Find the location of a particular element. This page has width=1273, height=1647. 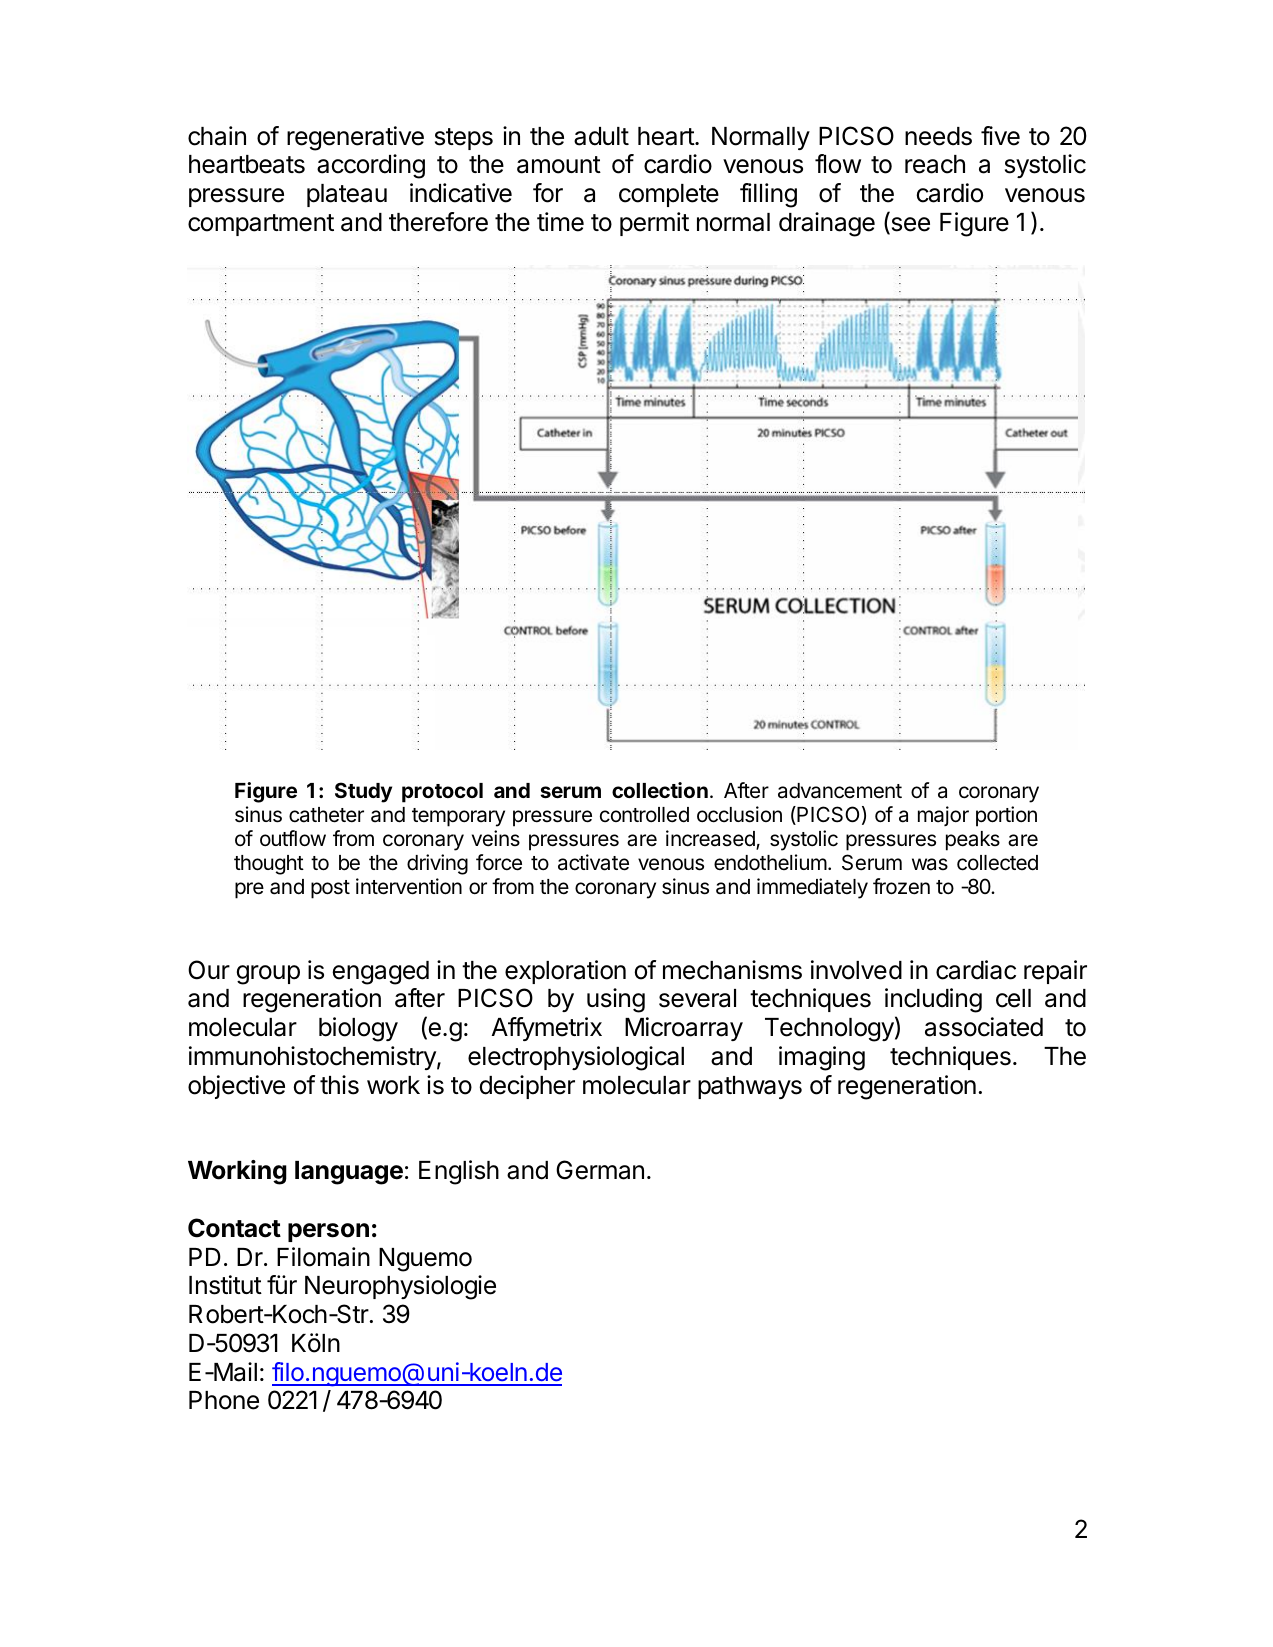

advancement is located at coordinates (840, 791).
